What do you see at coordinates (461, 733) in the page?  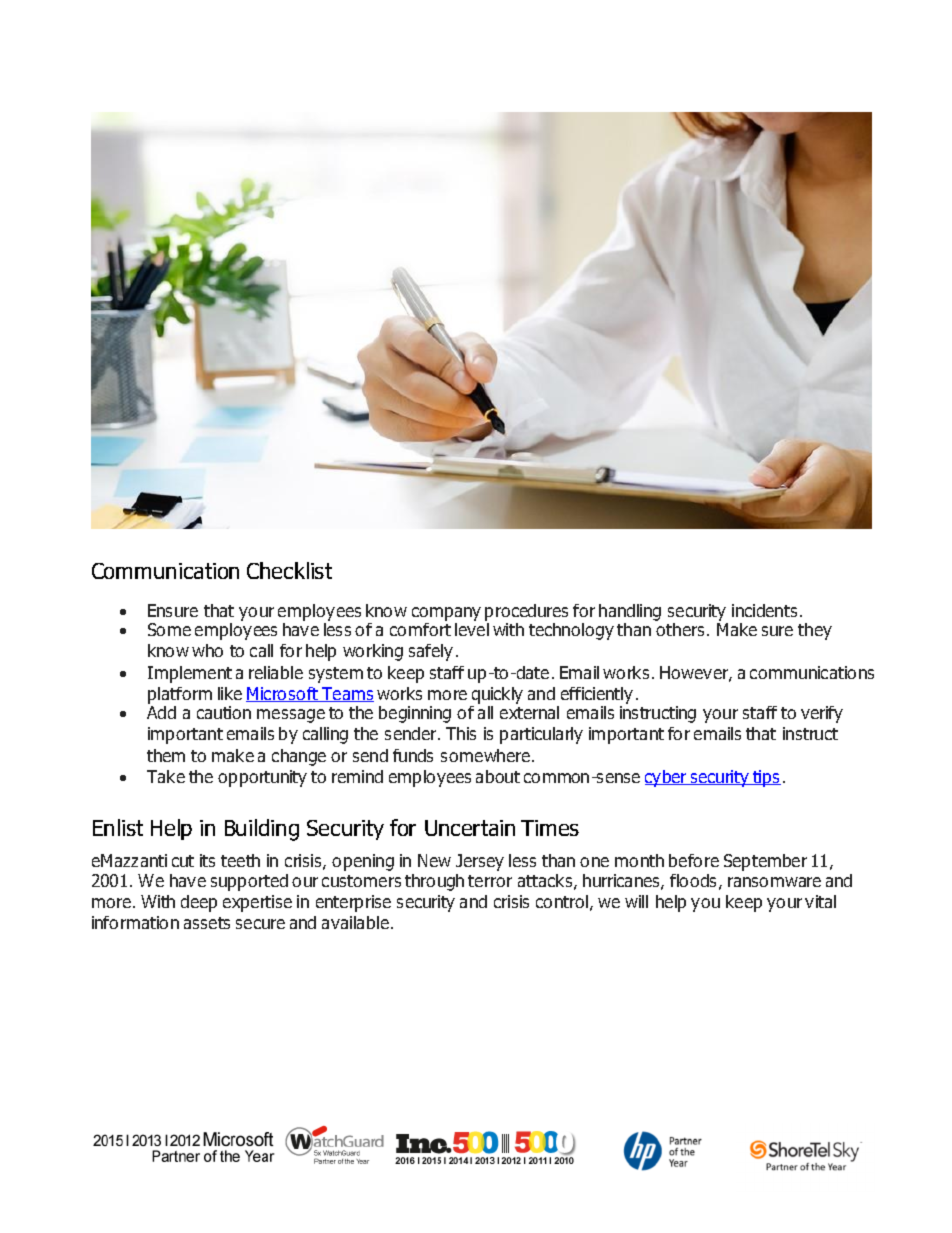 I see `This` at bounding box center [461, 733].
